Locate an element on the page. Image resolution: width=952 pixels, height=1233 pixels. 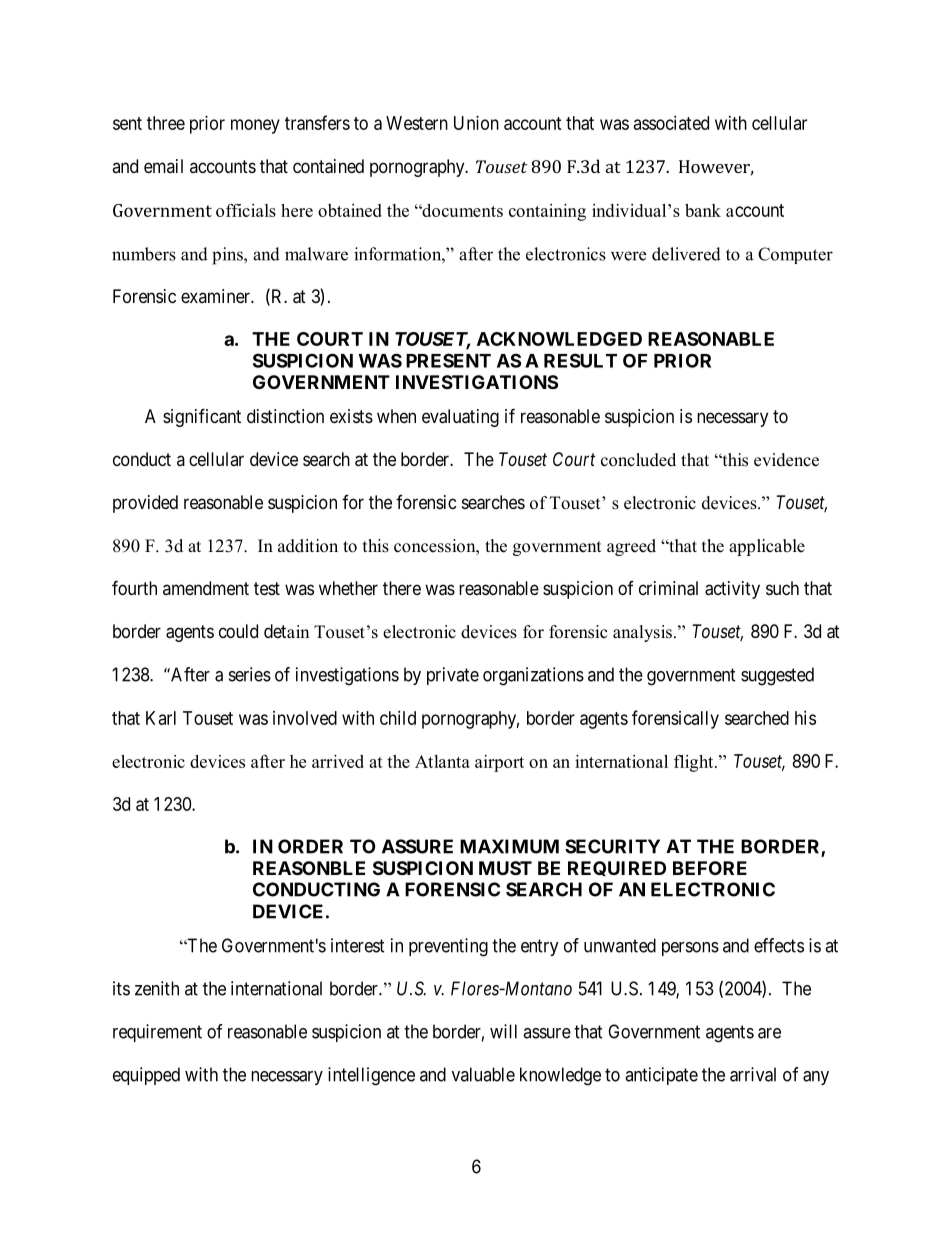
Atlanta is located at coordinates (442, 761).
